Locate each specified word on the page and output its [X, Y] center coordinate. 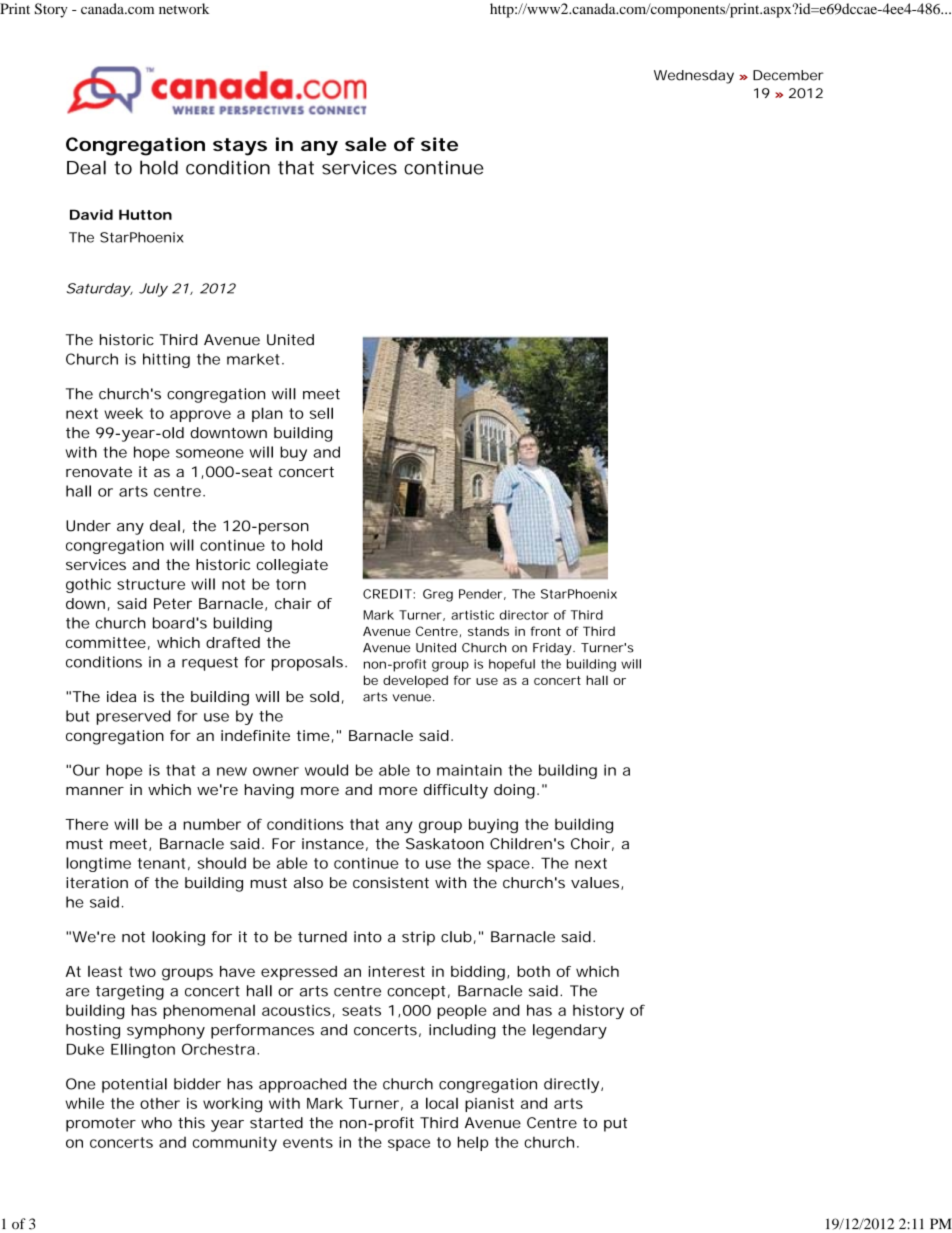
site [439, 144]
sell [321, 413]
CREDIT [388, 594]
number [212, 824]
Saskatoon [445, 844]
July [153, 290]
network [184, 8]
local [442, 1103]
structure [151, 584]
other [160, 1103]
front [545, 631]
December [788, 75]
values [596, 883]
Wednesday [694, 77]
